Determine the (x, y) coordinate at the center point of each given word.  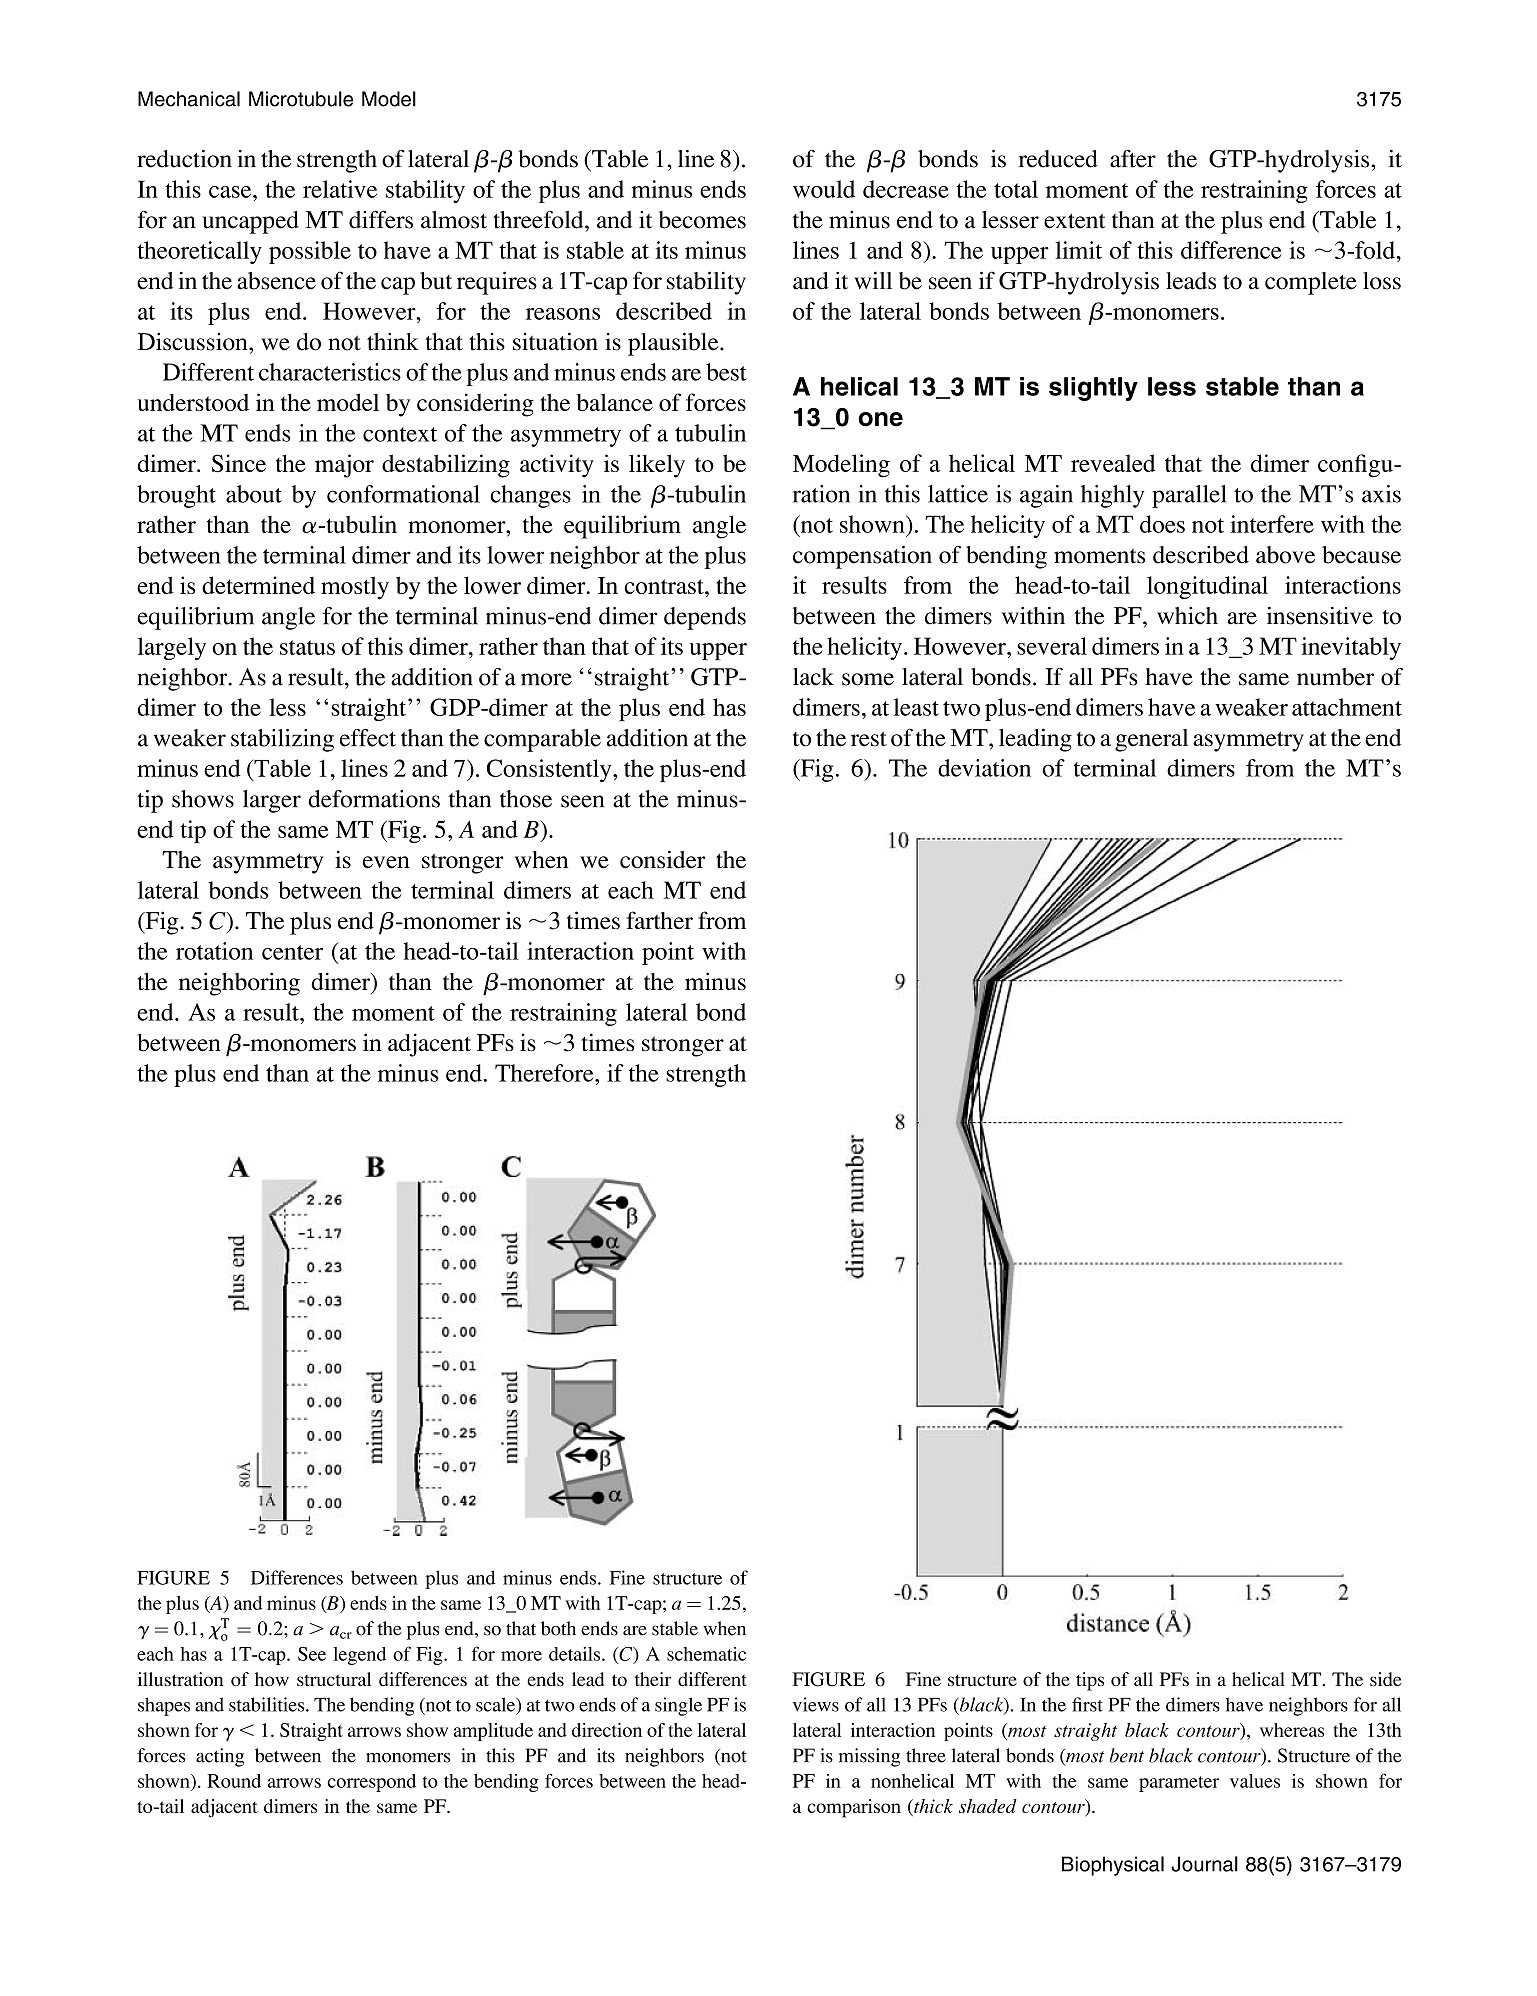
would (824, 189)
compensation (862, 557)
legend (359, 1656)
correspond (372, 1783)
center (292, 952)
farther (659, 920)
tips (1090, 1681)
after (1133, 158)
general (1151, 740)
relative (340, 189)
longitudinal (1207, 587)
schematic (706, 1654)
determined (258, 585)
